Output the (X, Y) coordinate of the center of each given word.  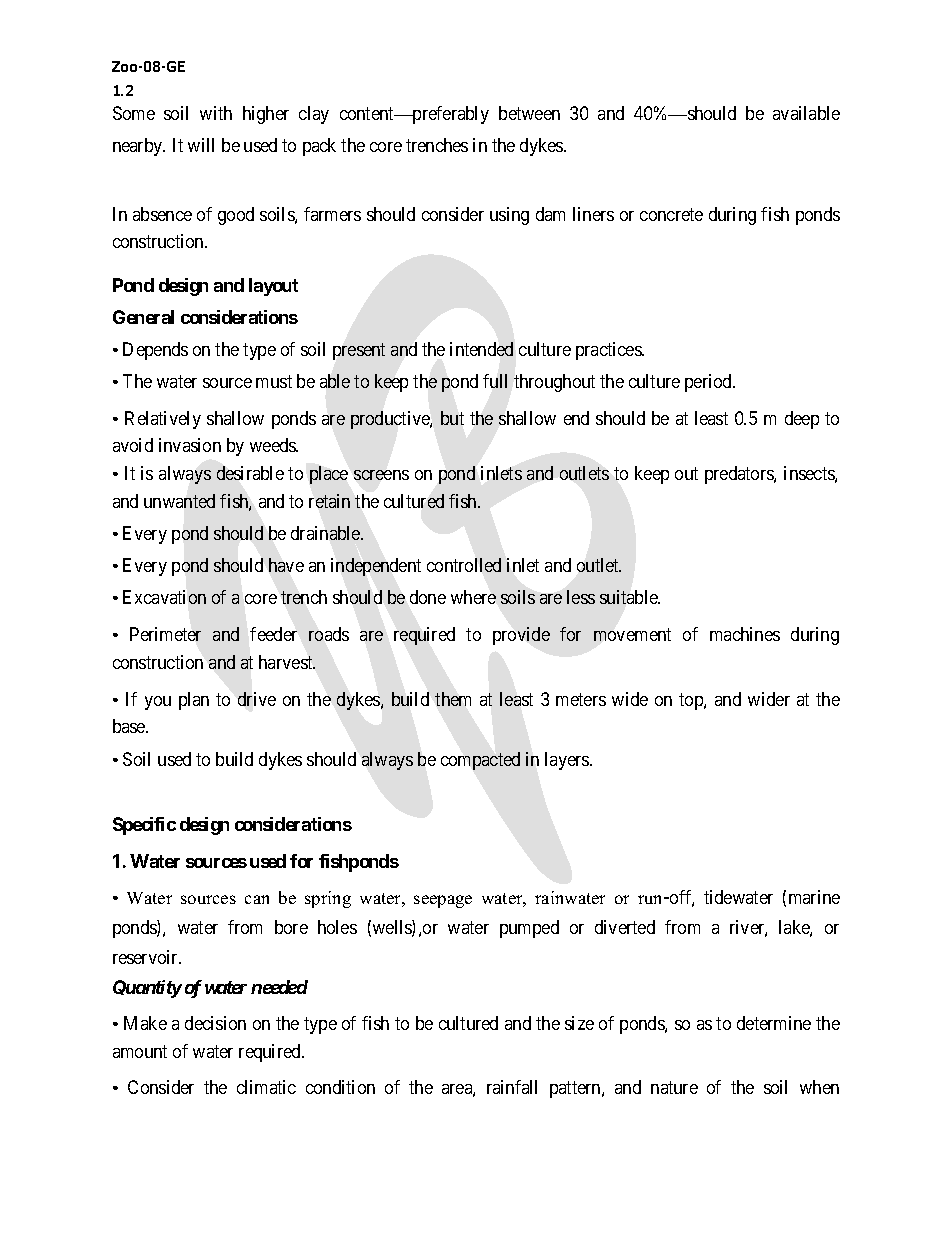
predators (740, 475)
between (529, 113)
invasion (190, 445)
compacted (480, 761)
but (452, 418)
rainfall (512, 1087)
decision (215, 1023)
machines (745, 634)
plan (194, 701)
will (201, 145)
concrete (671, 214)
